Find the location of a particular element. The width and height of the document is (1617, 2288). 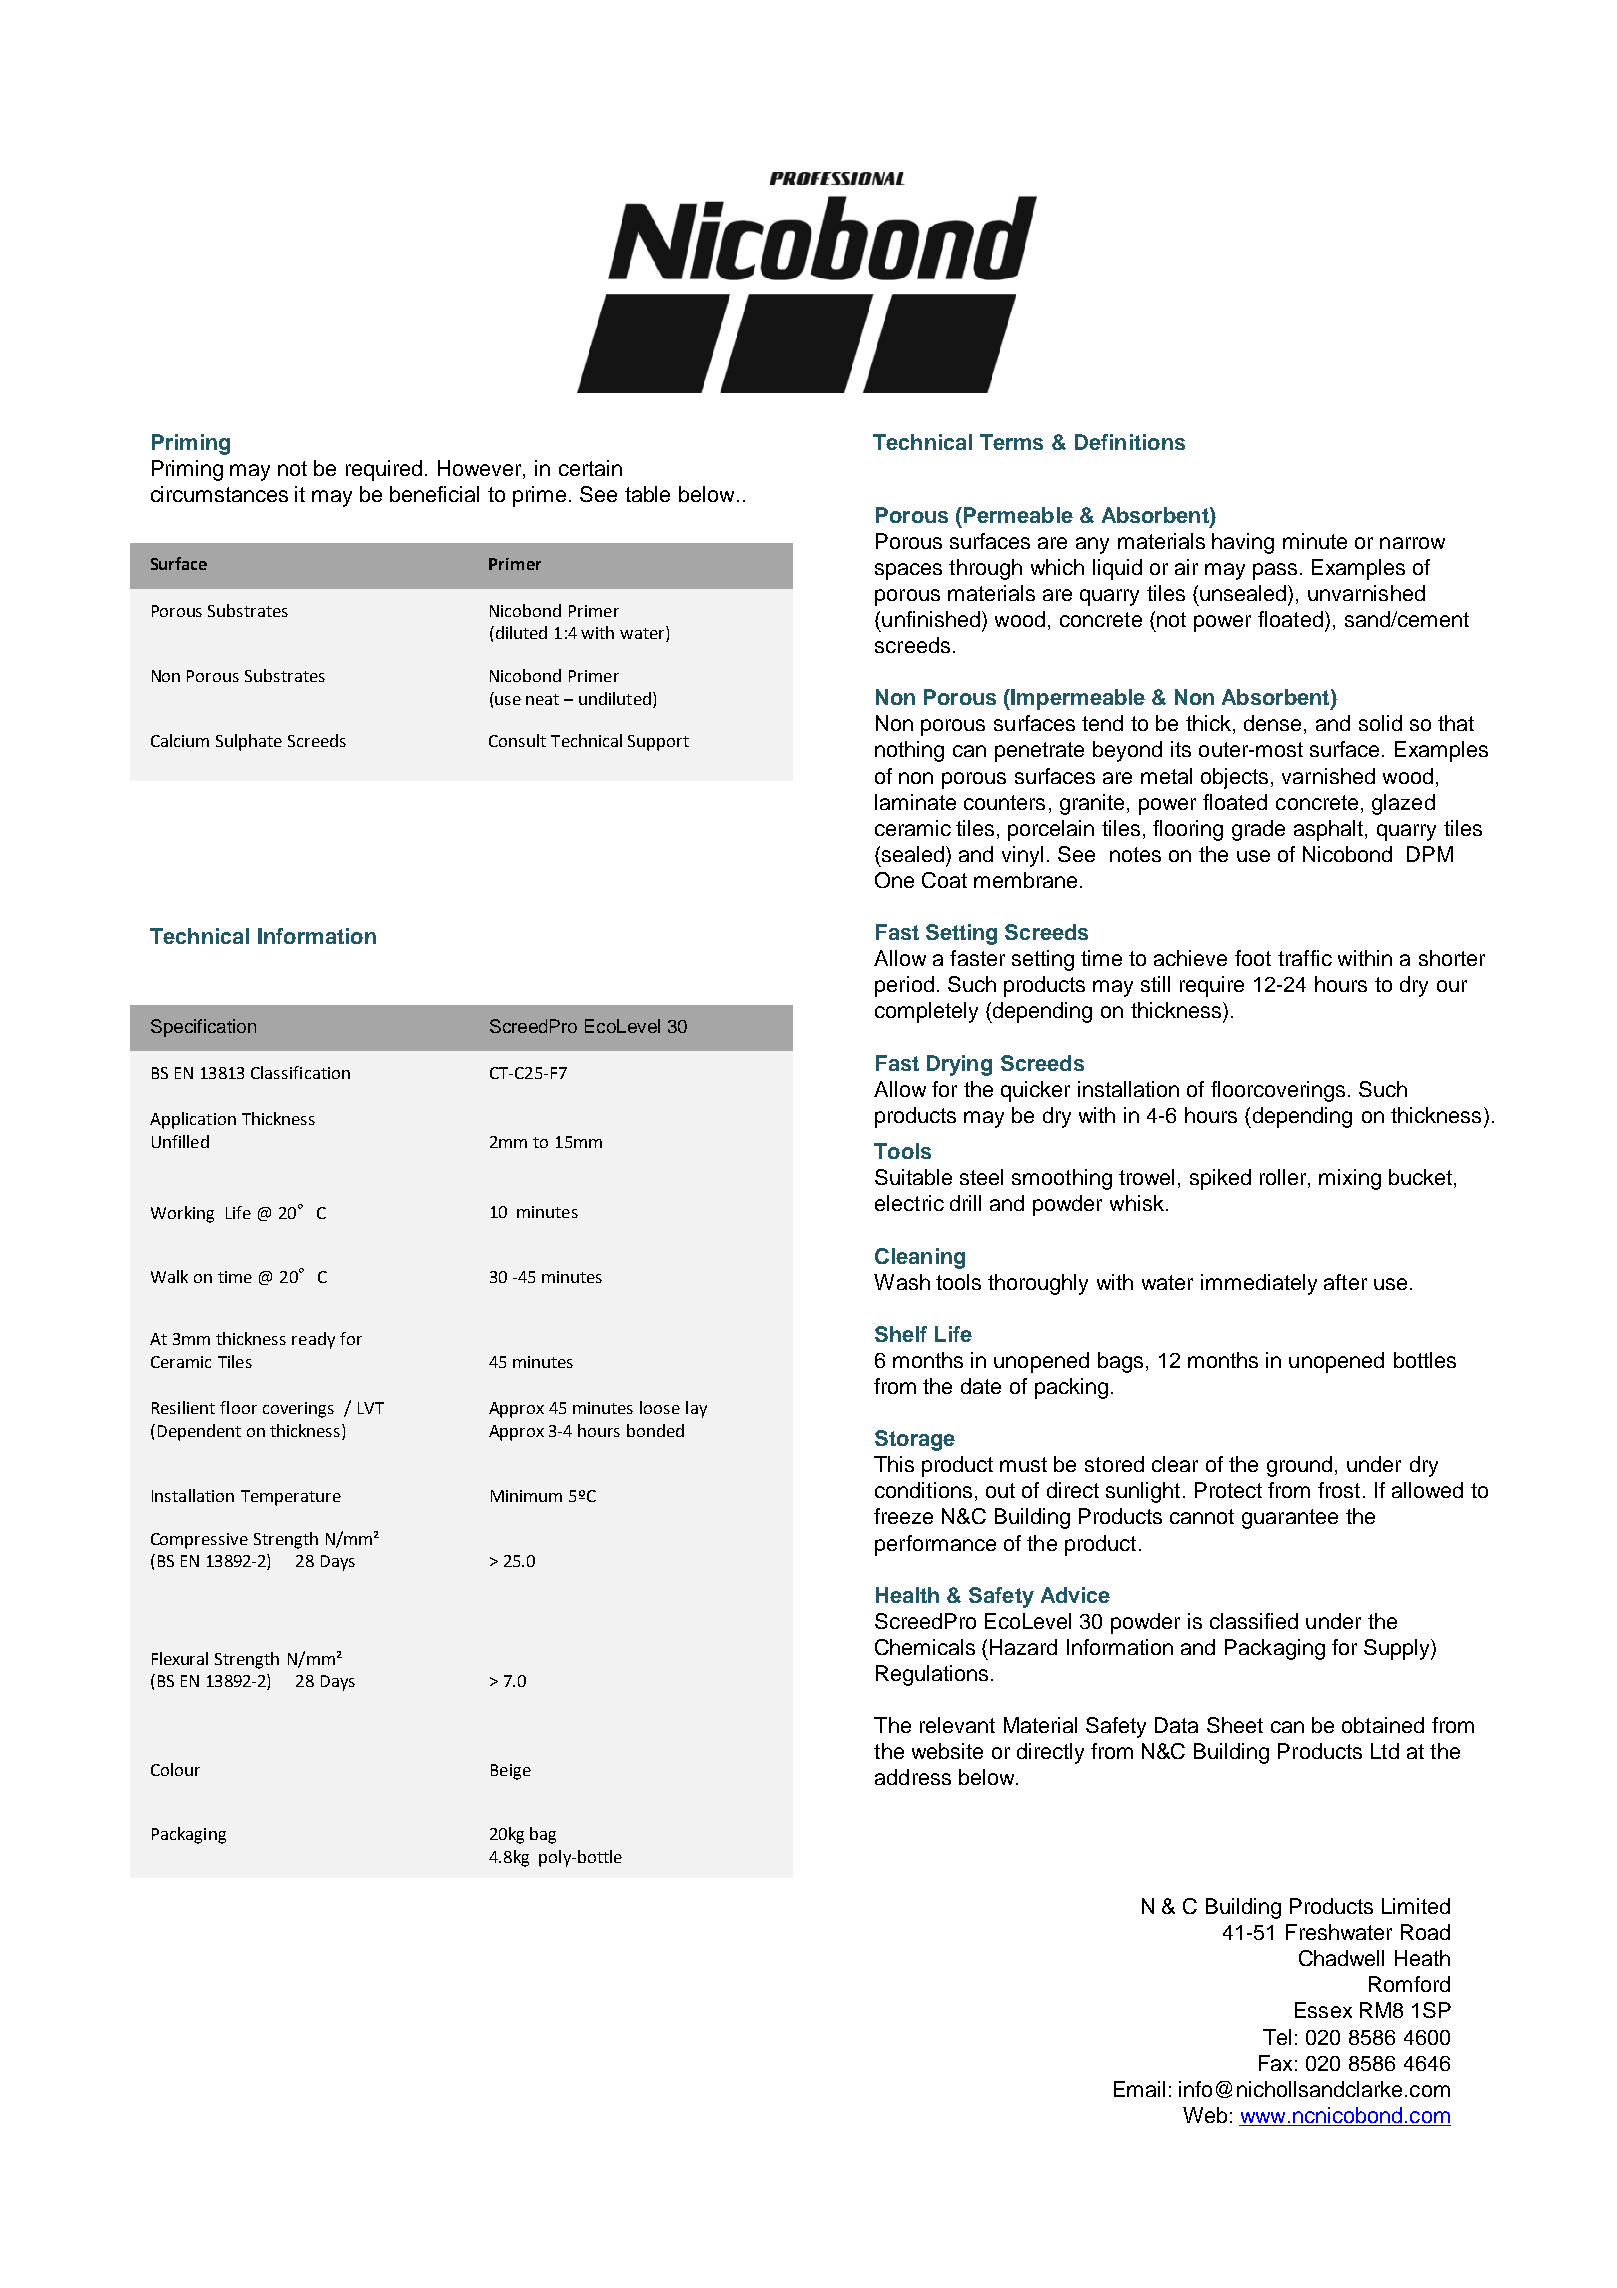

Colour is located at coordinates (175, 1769).
